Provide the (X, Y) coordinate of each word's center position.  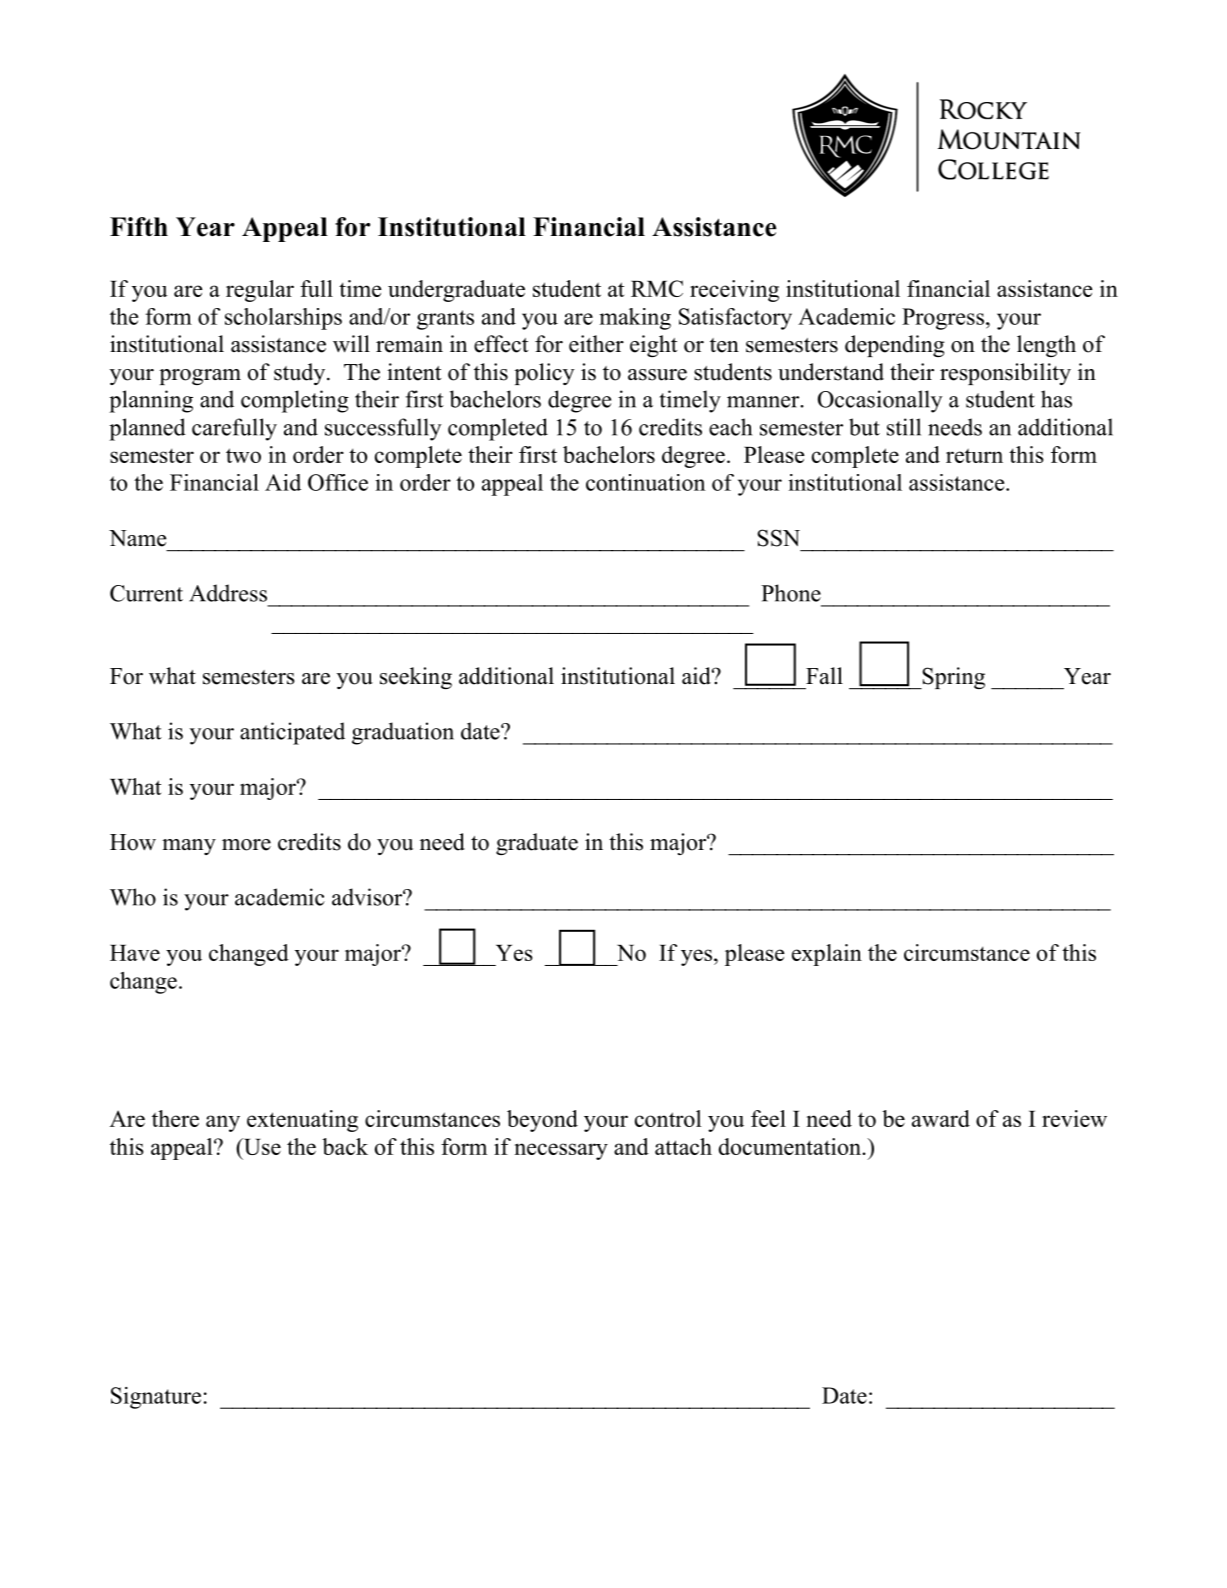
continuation (645, 482)
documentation (791, 1146)
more (246, 845)
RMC (657, 288)
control (668, 1118)
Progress (943, 319)
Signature (156, 1398)
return (974, 455)
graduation (403, 733)
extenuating (302, 1121)
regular (260, 291)
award (941, 1118)
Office (338, 482)
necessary (561, 1151)
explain (827, 955)
